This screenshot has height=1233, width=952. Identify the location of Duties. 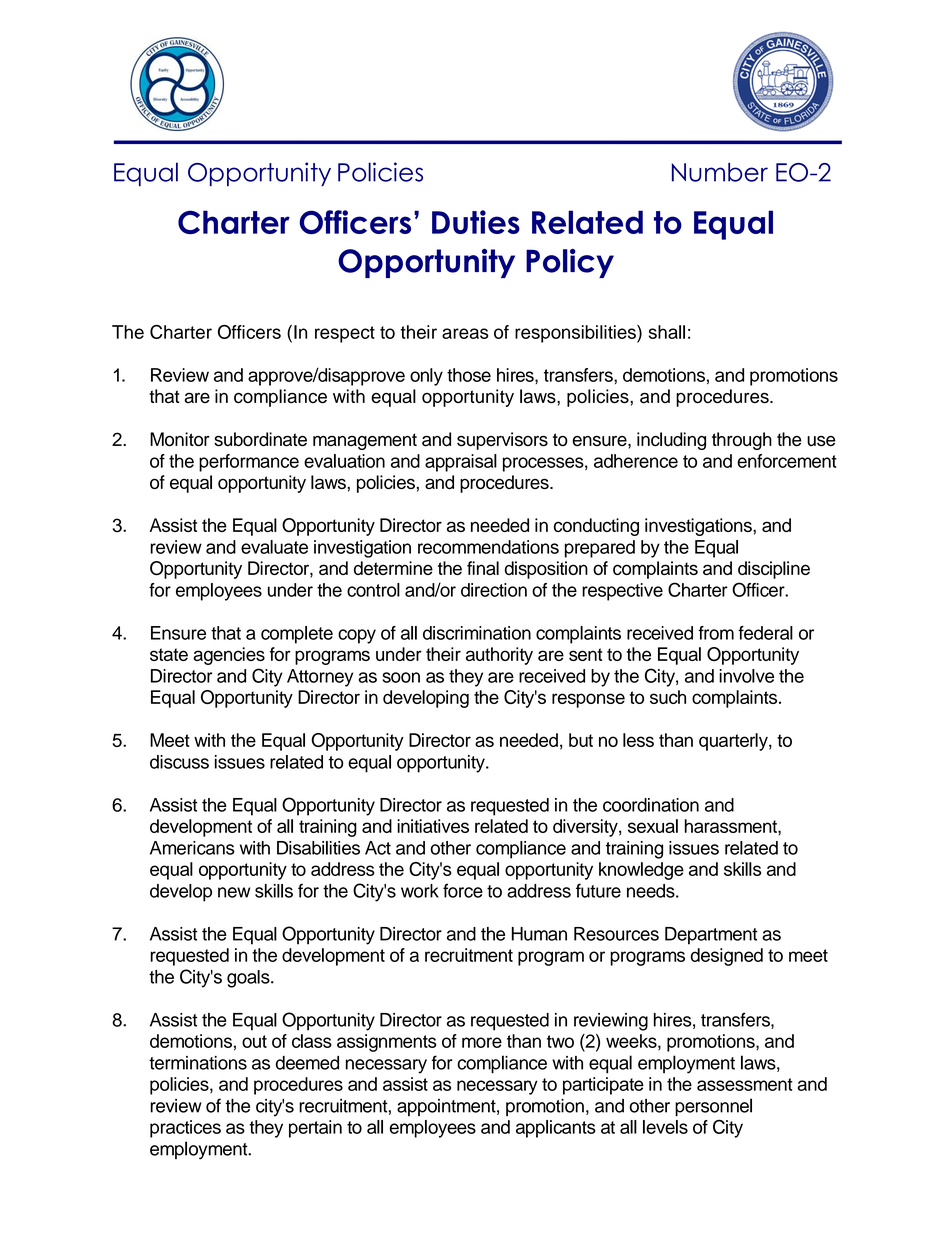
(476, 222).
